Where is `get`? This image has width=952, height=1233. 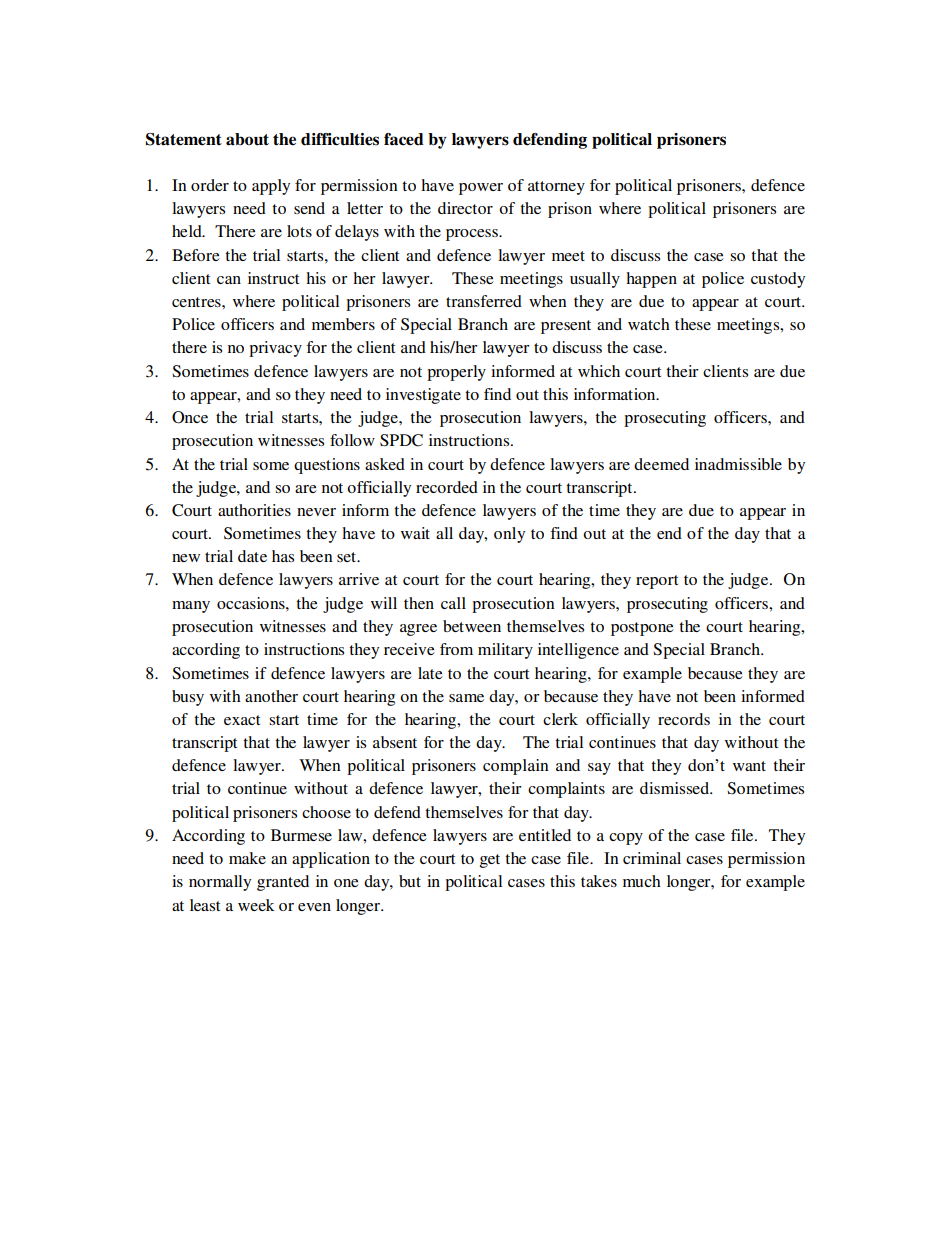
get is located at coordinates (490, 861).
